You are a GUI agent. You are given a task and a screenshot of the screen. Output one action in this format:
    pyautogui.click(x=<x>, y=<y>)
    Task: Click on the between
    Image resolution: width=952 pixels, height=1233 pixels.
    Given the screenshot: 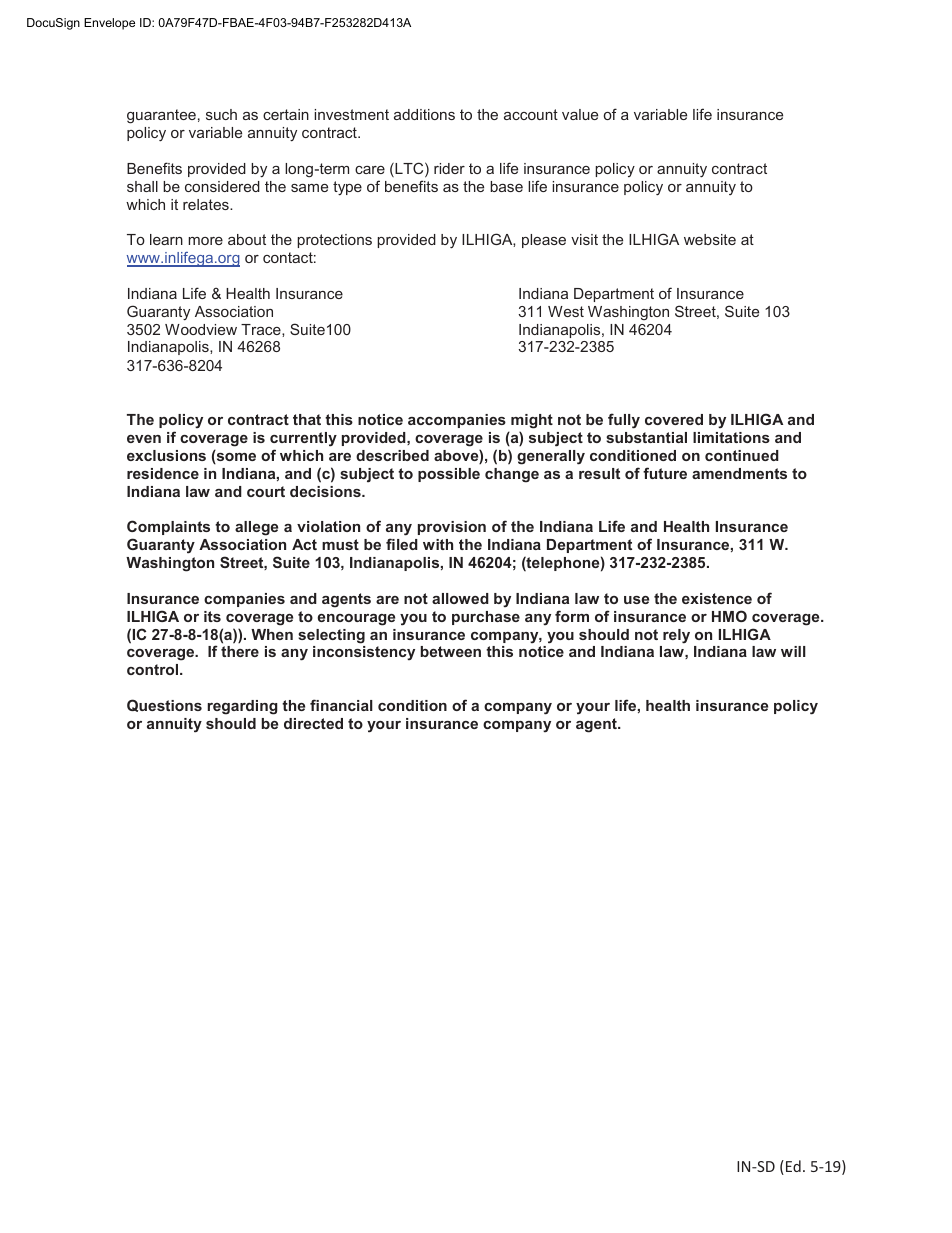 What is the action you would take?
    pyautogui.click(x=450, y=651)
